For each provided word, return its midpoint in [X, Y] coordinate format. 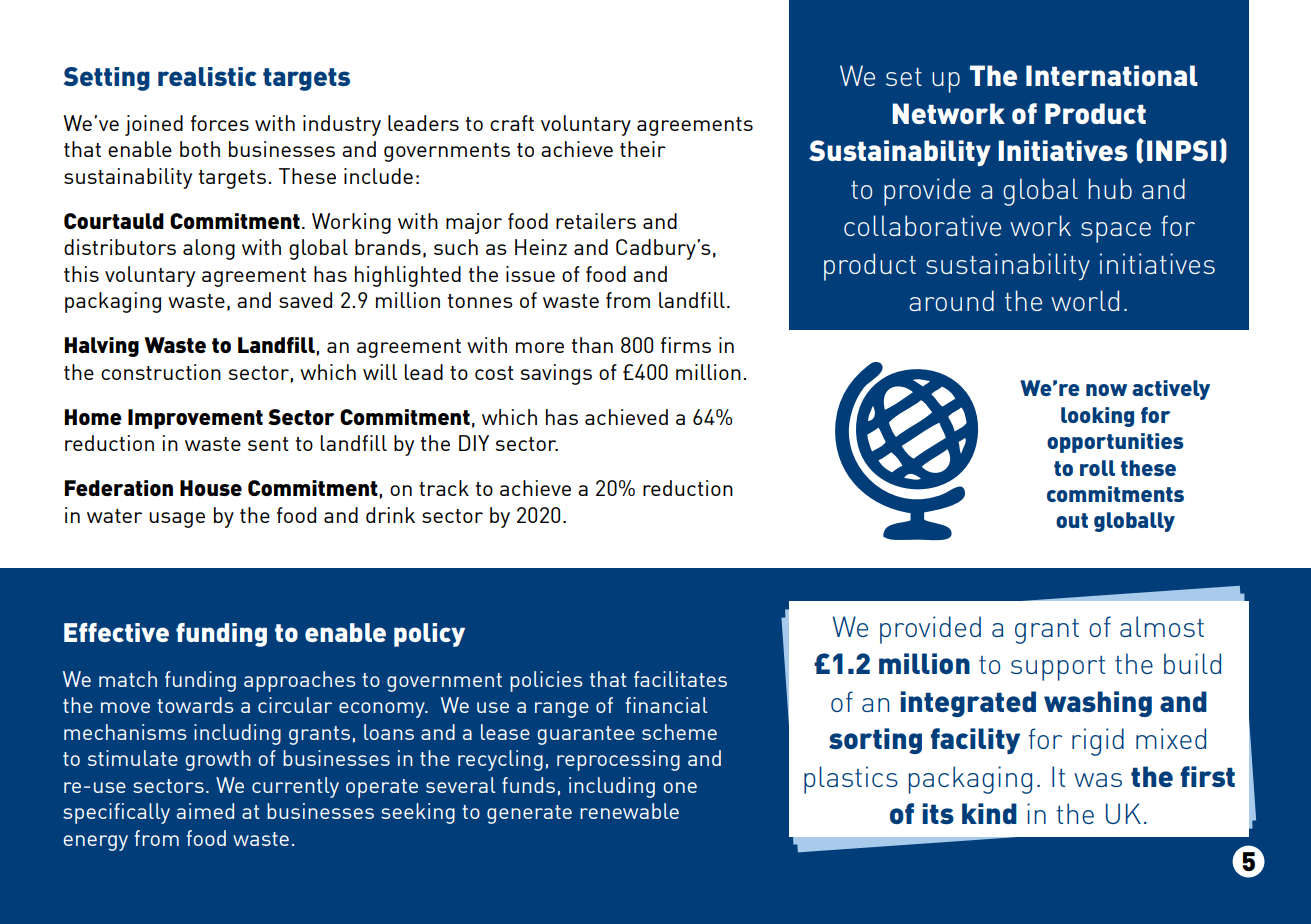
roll [1097, 468]
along [209, 249]
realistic [207, 76]
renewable [629, 811]
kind [989, 813]
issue [530, 274]
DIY [474, 443]
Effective [116, 632]
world [1085, 300]
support [1058, 668]
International [1112, 75]
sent [268, 444]
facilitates [680, 679]
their [643, 149]
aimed [205, 811]
